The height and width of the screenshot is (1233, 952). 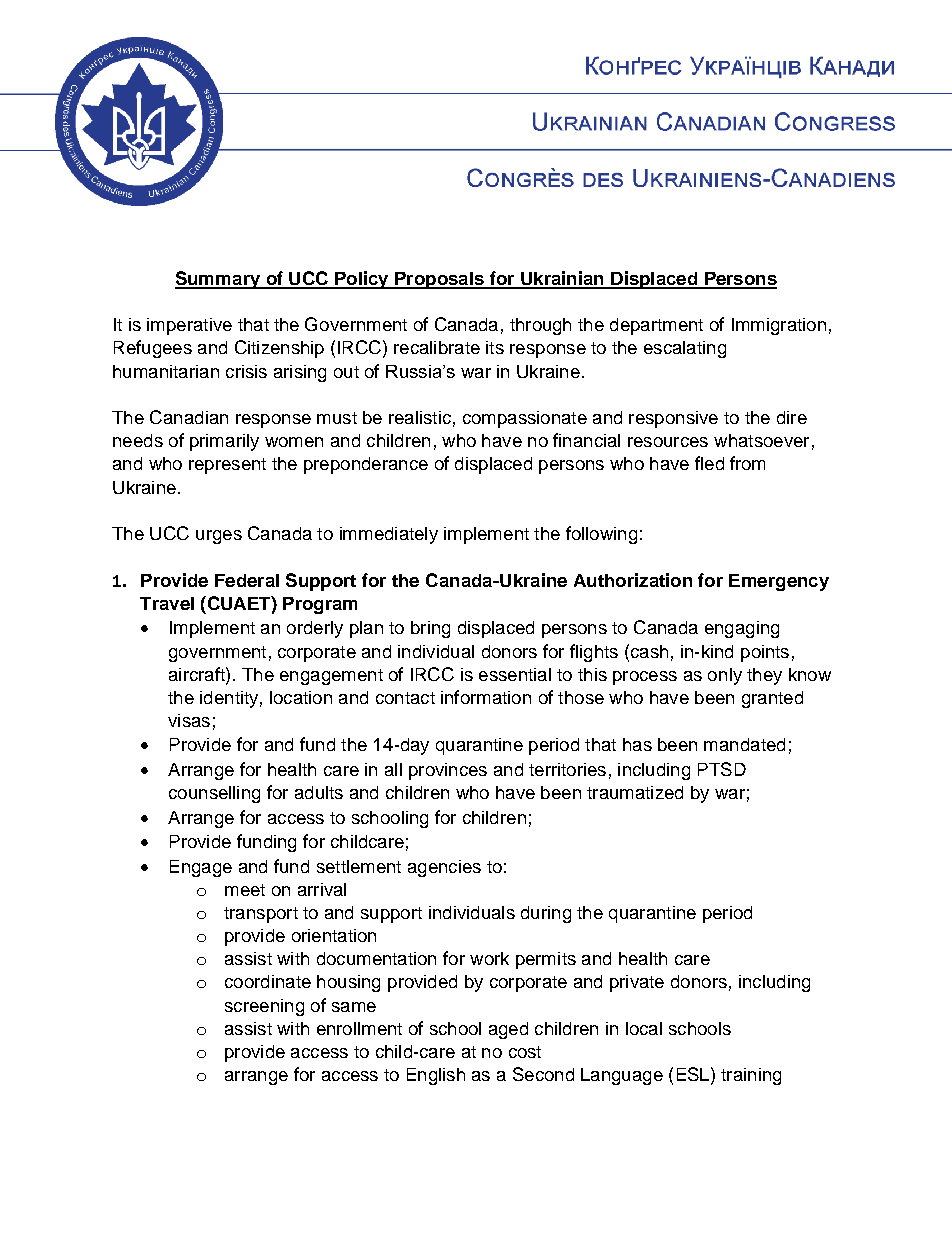 I want to click on Immigration, so click(x=779, y=326).
